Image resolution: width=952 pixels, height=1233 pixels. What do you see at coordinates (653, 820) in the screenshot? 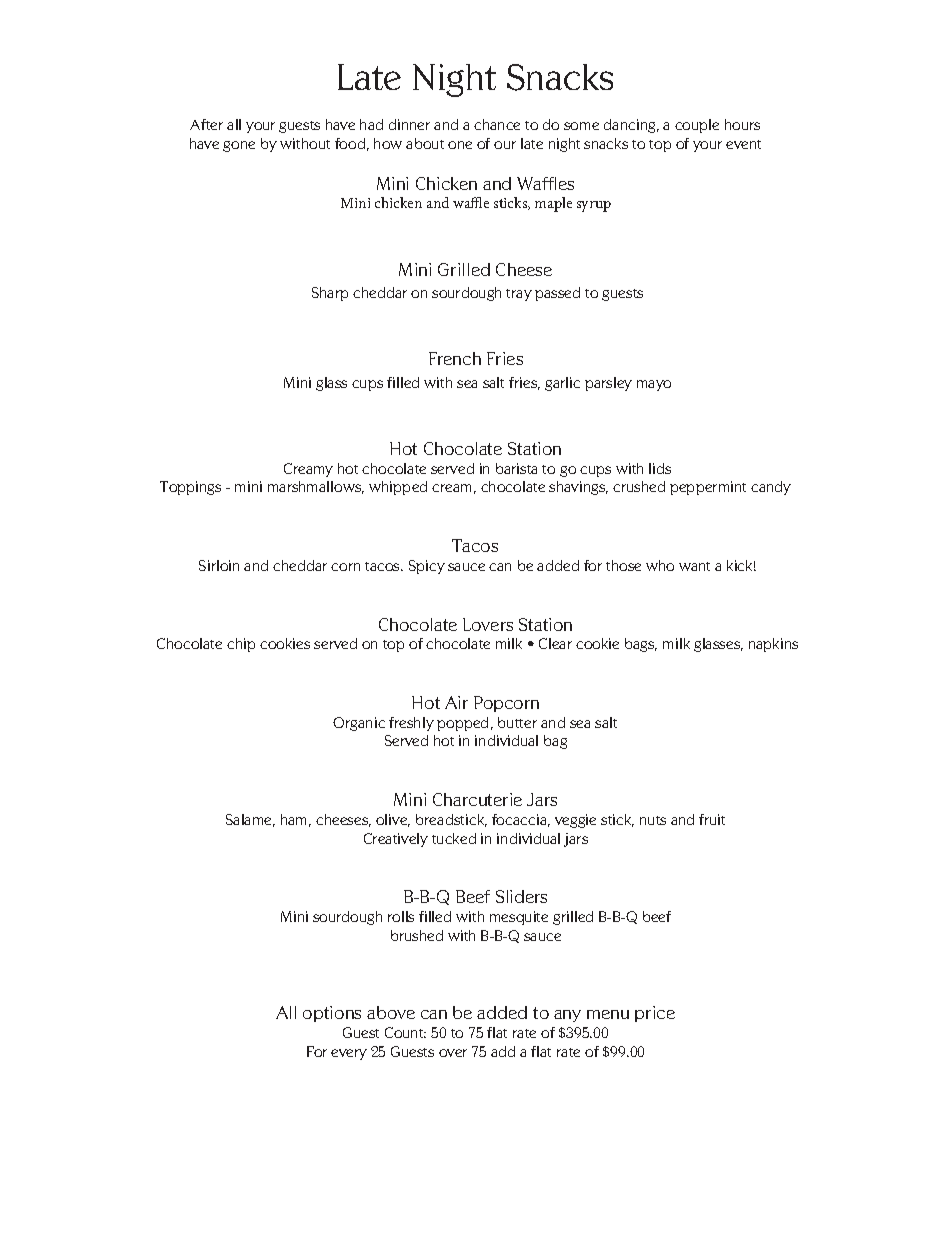
I see `nuts` at bounding box center [653, 820].
